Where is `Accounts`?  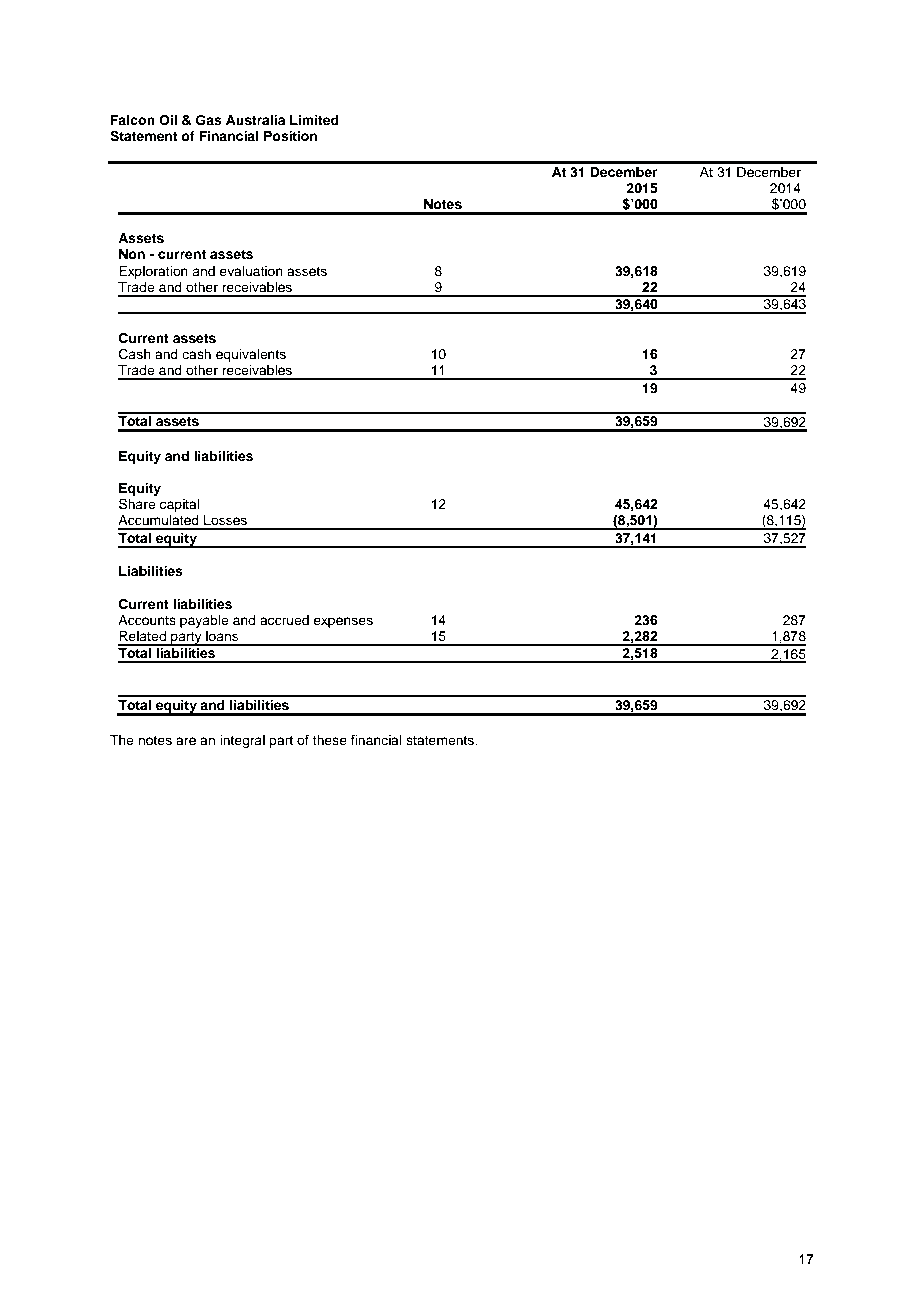
Accounts is located at coordinates (147, 620).
